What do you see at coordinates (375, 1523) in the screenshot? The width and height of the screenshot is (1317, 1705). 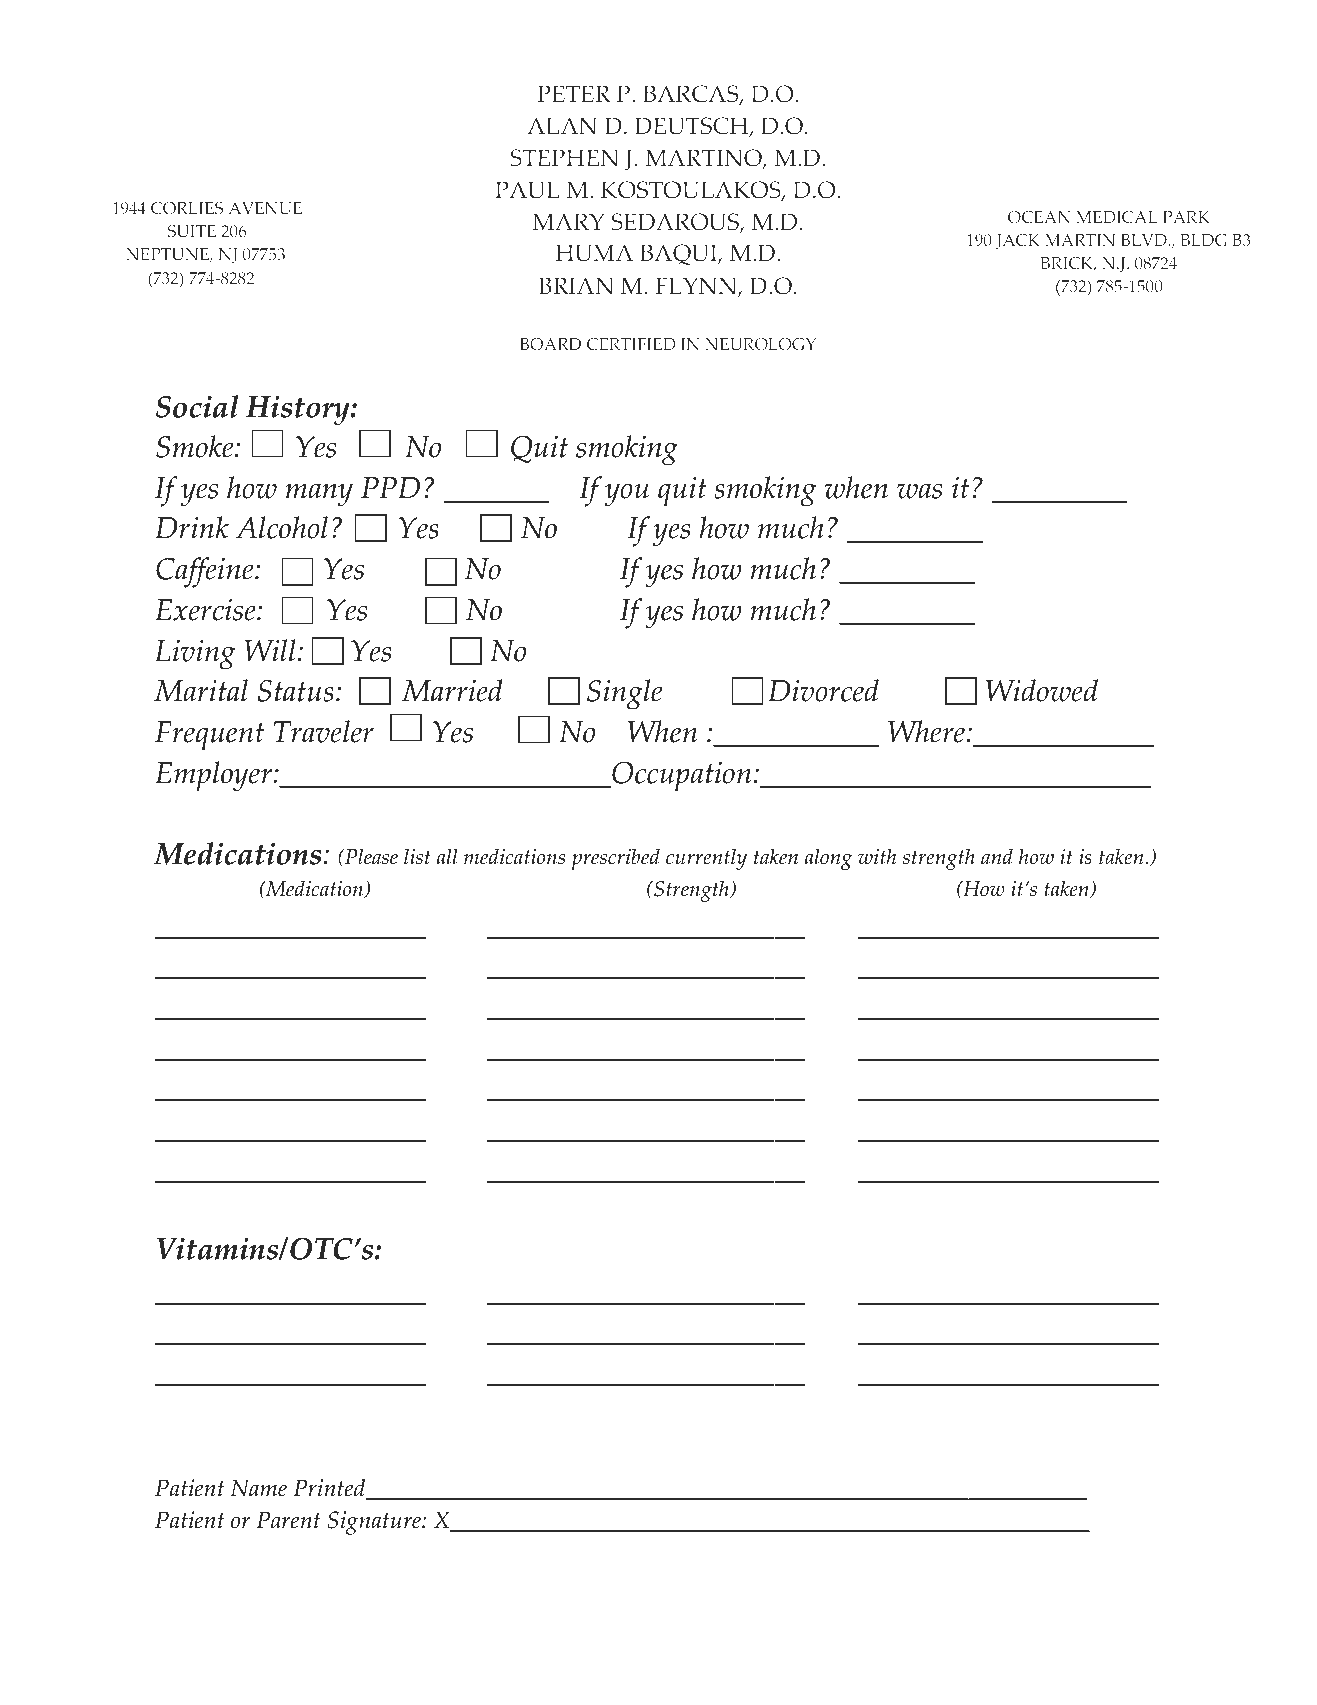 I see `Signature` at bounding box center [375, 1523].
